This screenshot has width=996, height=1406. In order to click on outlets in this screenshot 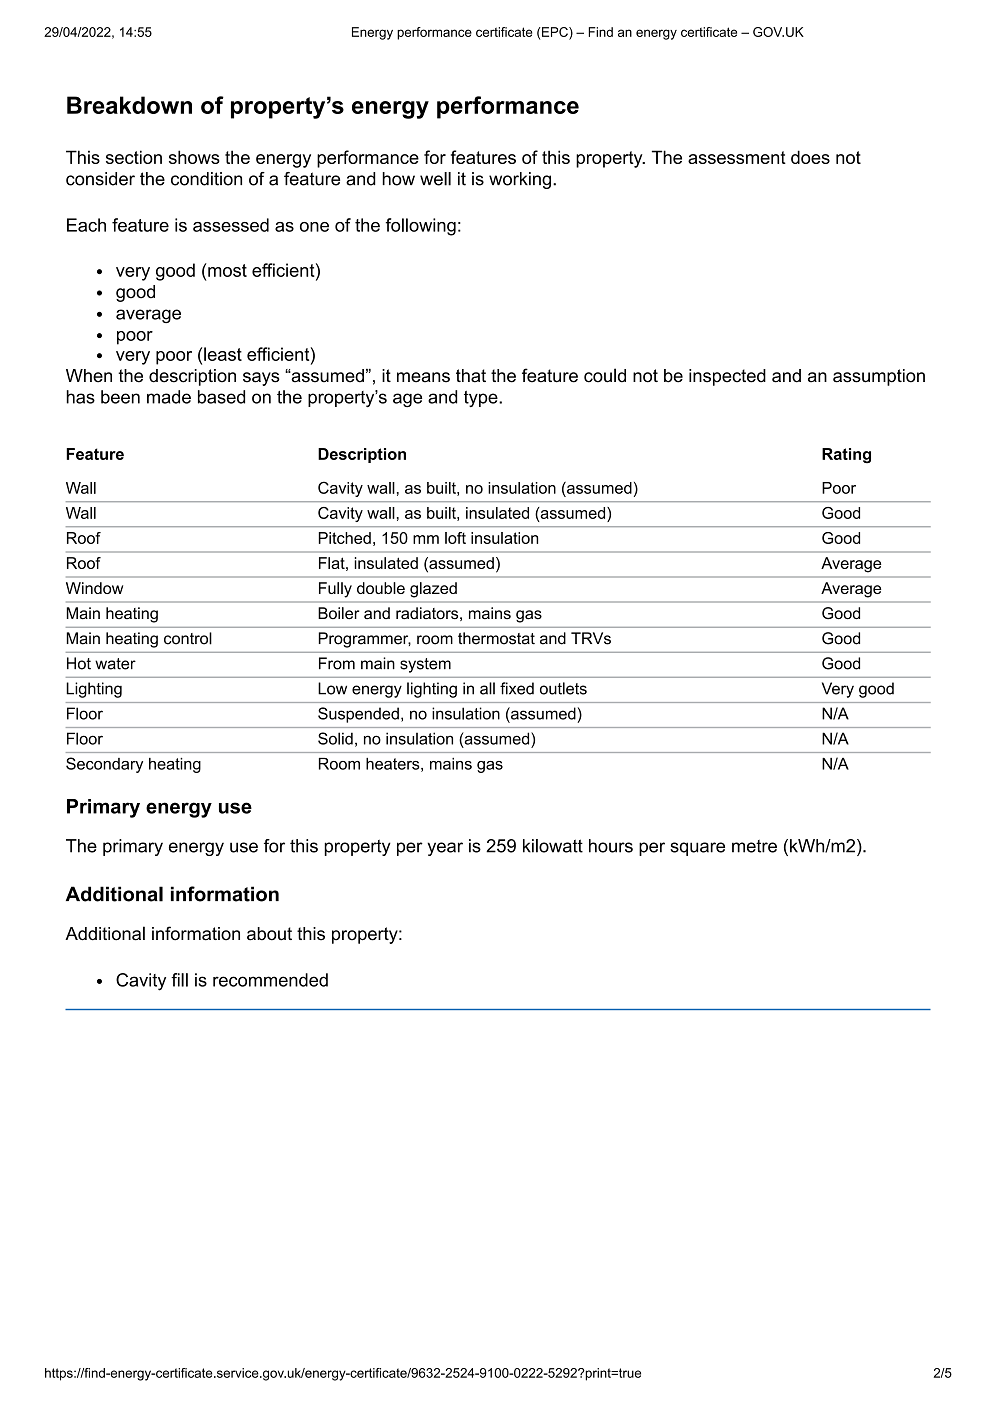, I will do `click(563, 688)`.
